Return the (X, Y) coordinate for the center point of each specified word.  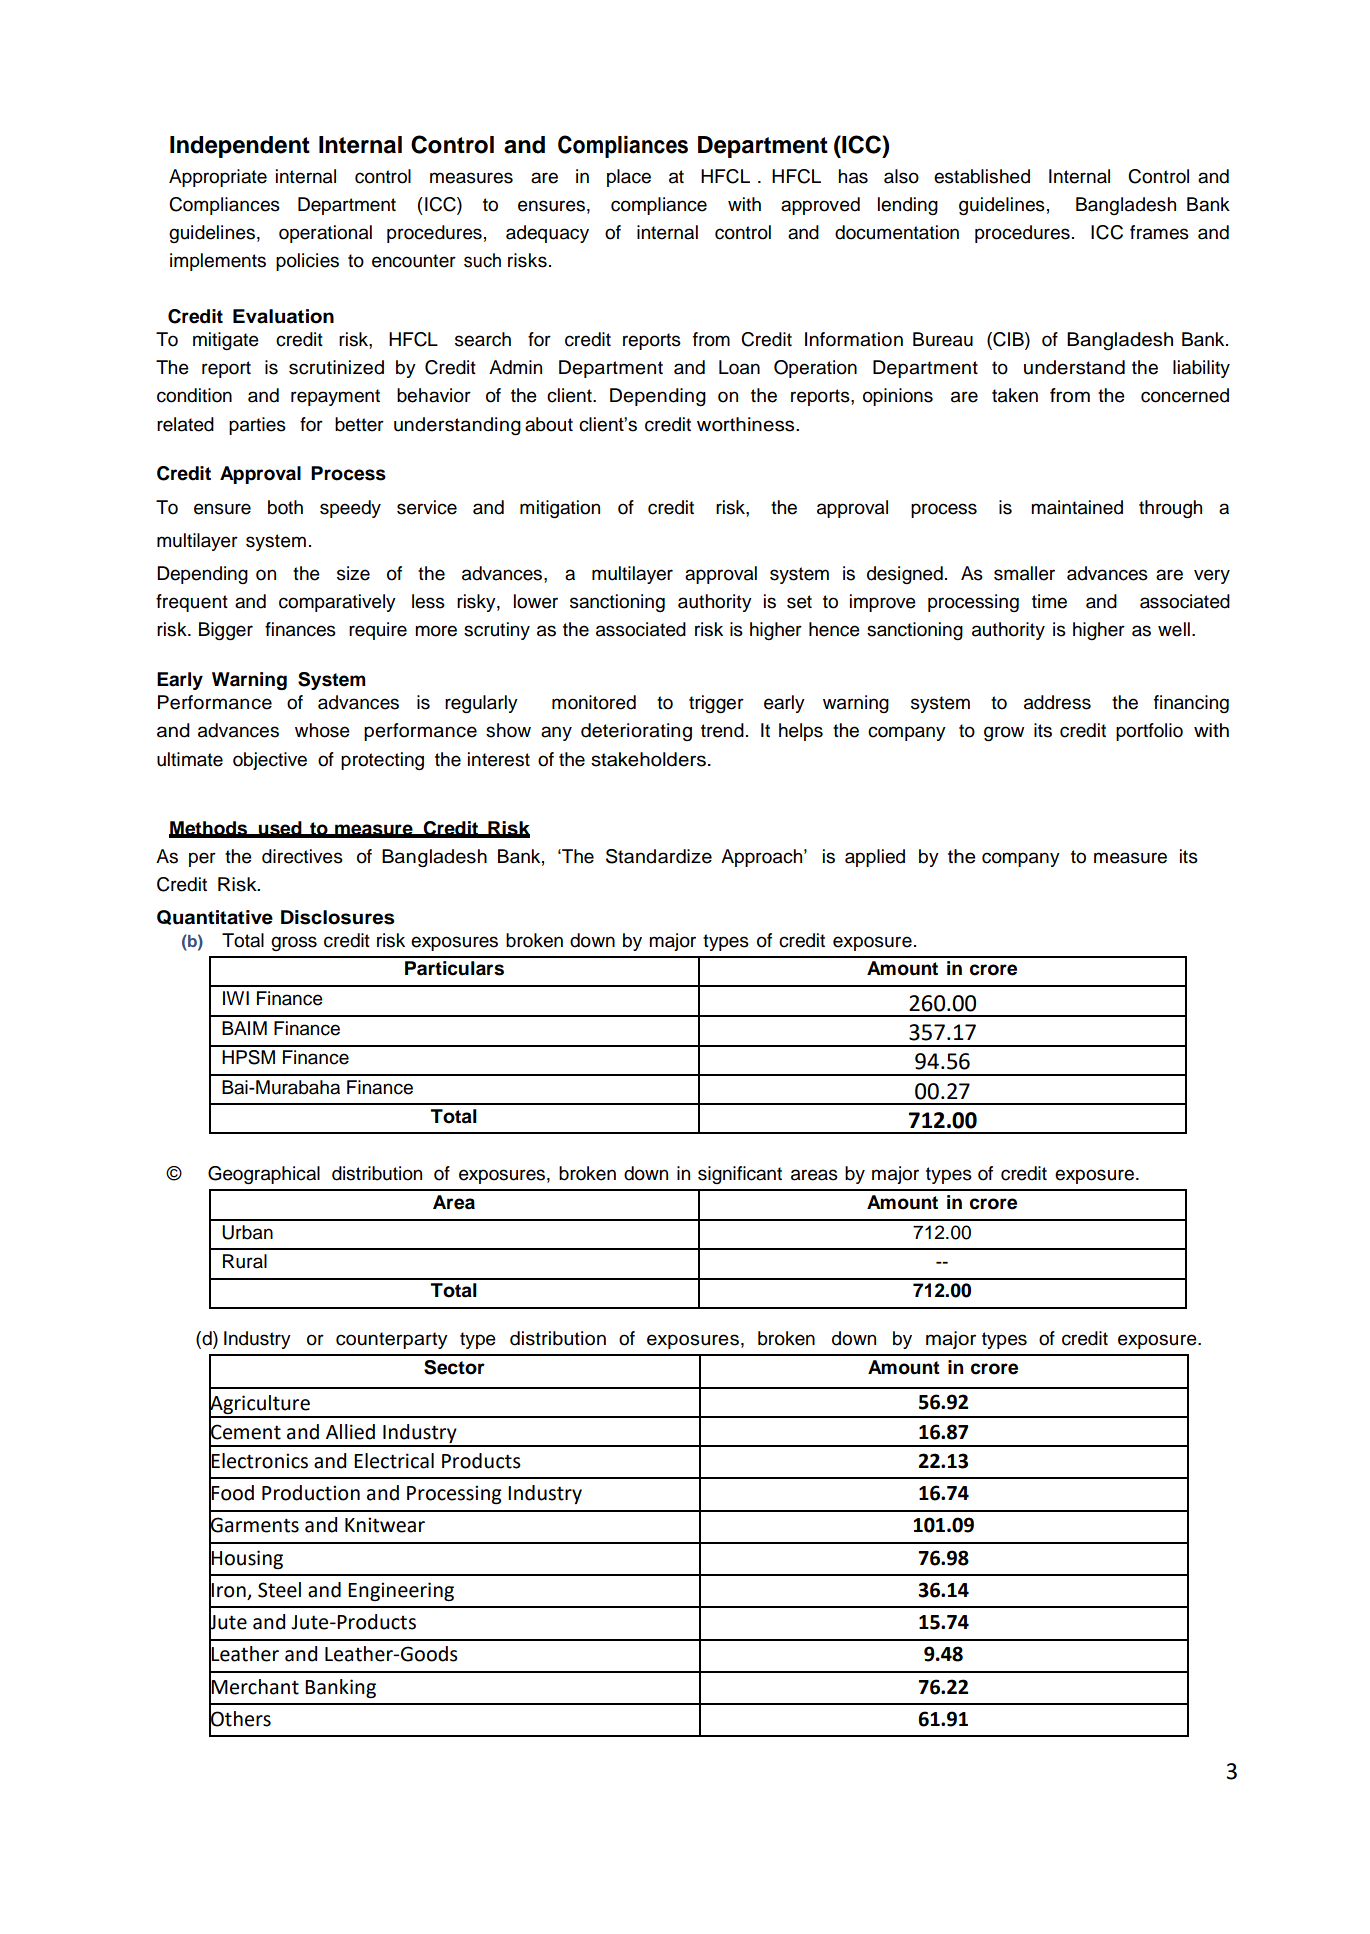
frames (1159, 232)
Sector (454, 1367)
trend (722, 730)
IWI (236, 998)
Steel (279, 1590)
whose (322, 730)
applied (875, 858)
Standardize (659, 856)
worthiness (747, 424)
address (1057, 702)
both (285, 507)
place (629, 178)
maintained (1077, 507)
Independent (240, 147)
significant (740, 1175)
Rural (245, 1261)
